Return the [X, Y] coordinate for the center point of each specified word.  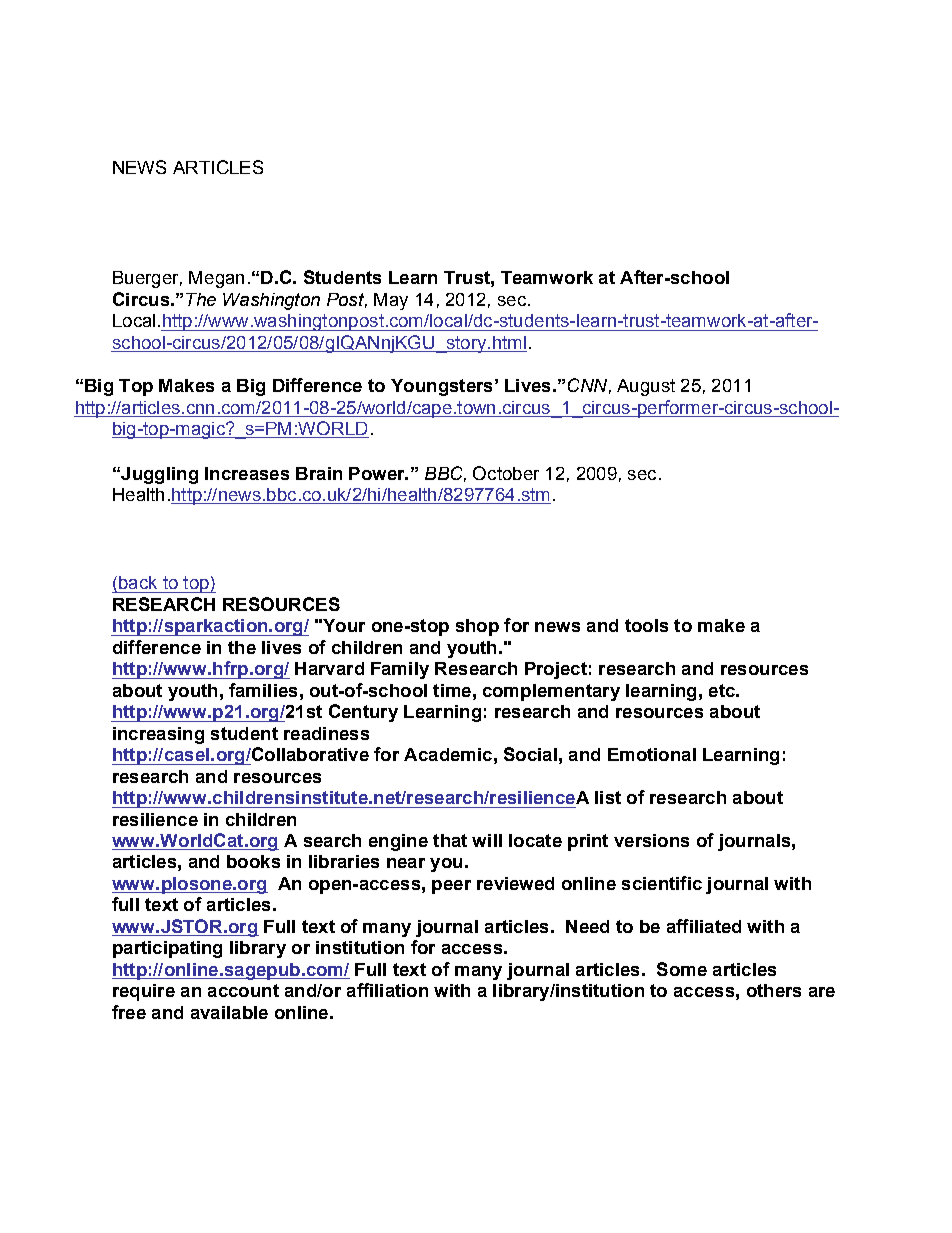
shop [477, 627]
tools [646, 625]
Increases [247, 473]
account [243, 990]
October [506, 473]
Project [556, 670]
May [391, 301]
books [253, 861]
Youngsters [441, 387]
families [263, 690]
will [487, 840]
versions [651, 840]
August [646, 387]
